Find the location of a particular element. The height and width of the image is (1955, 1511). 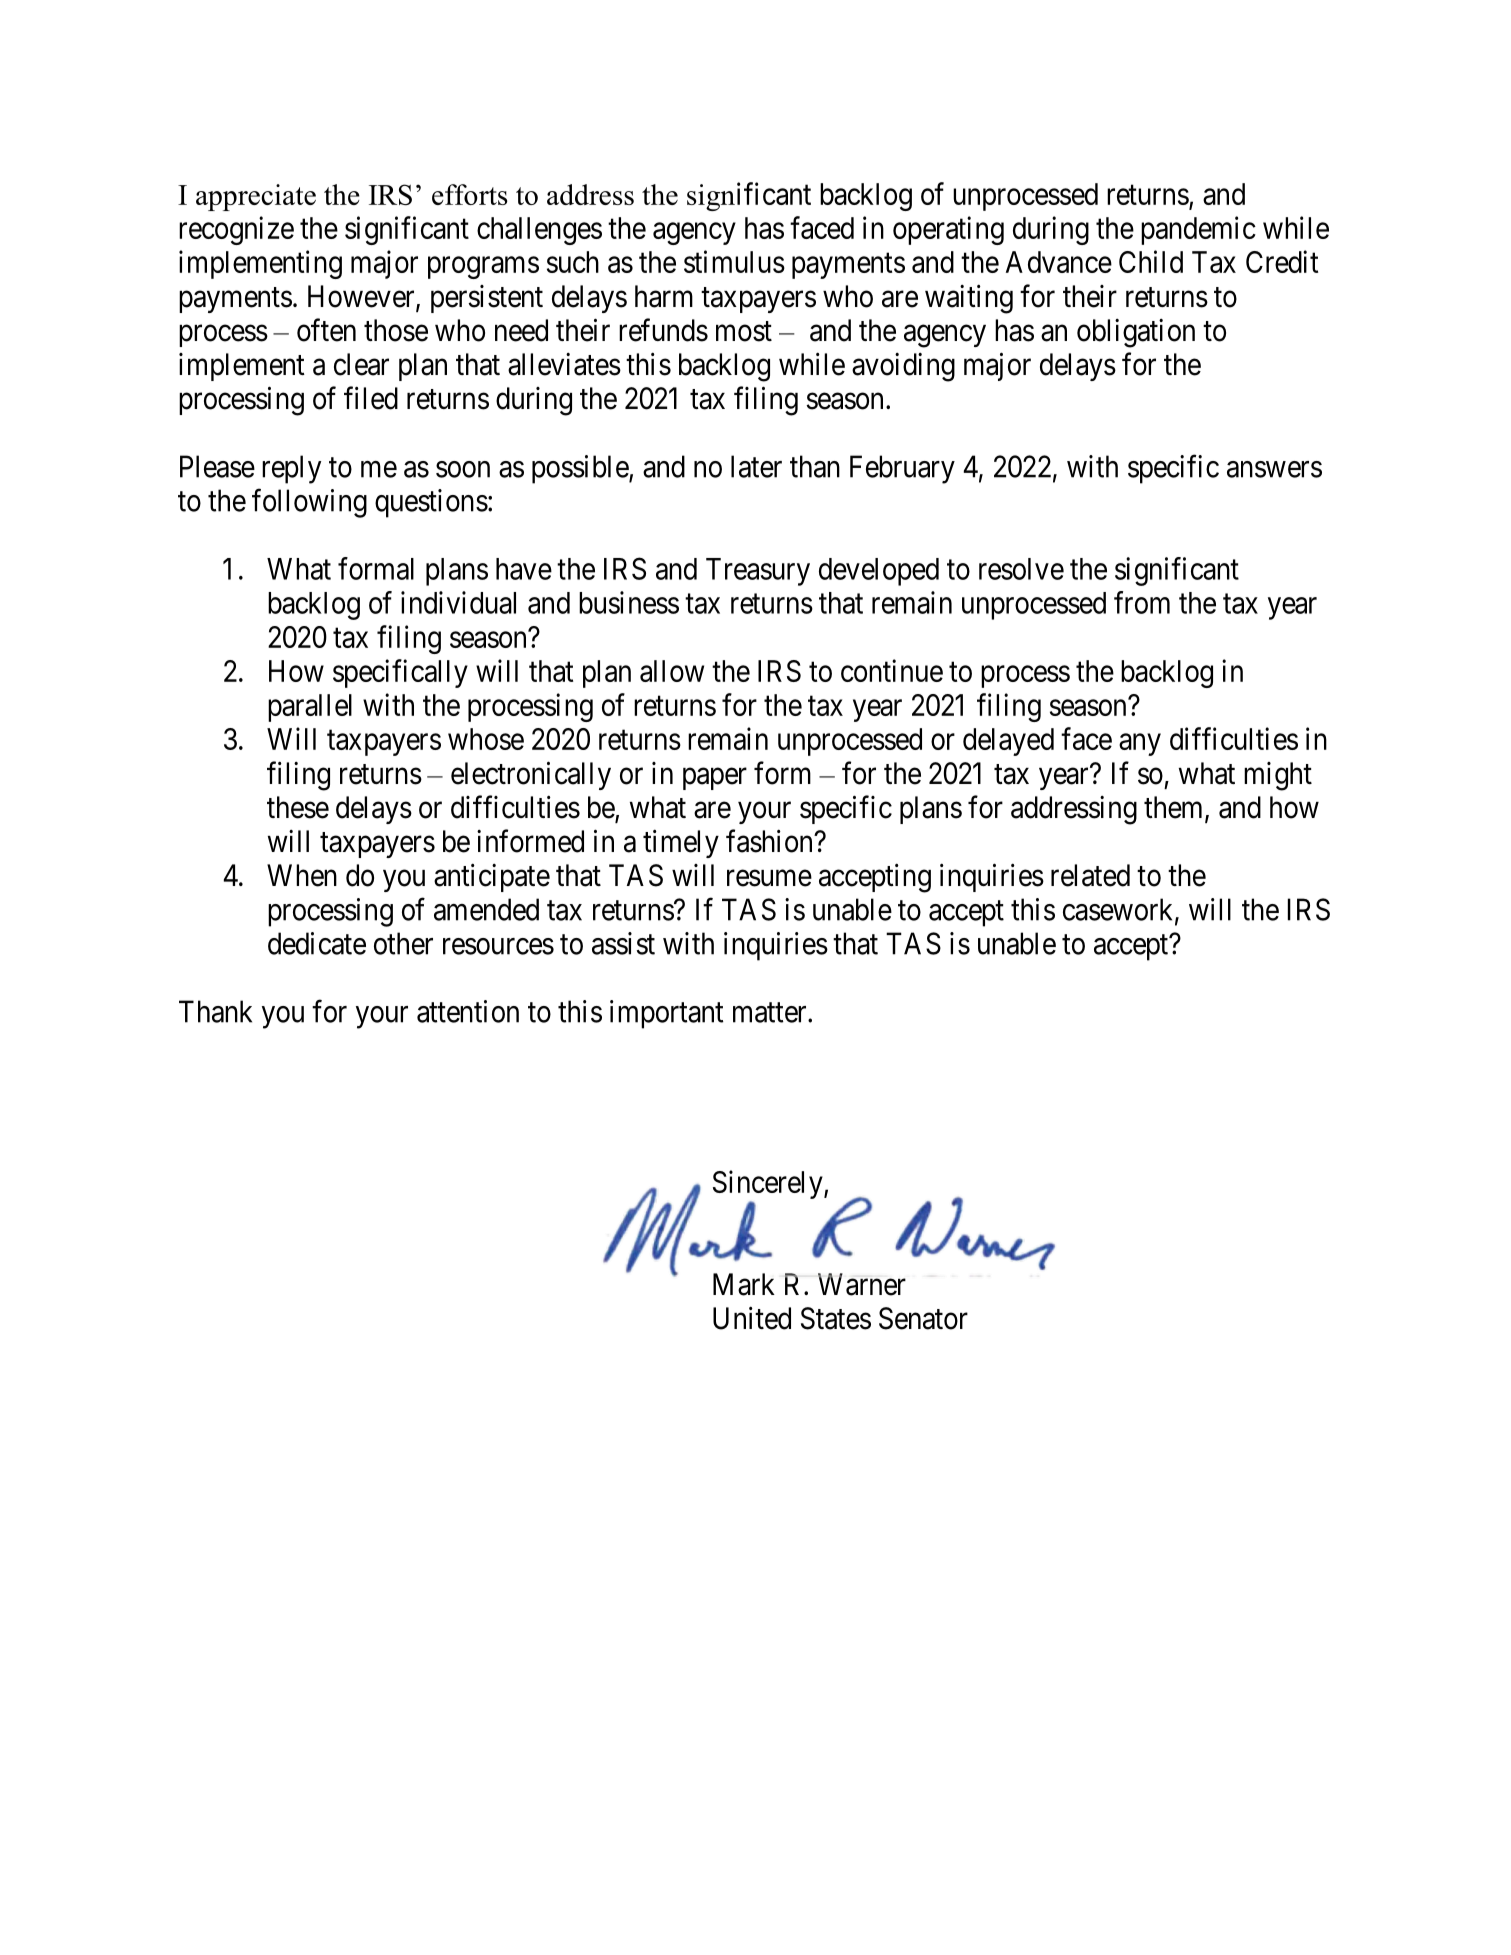

parallel is located at coordinates (310, 708).
